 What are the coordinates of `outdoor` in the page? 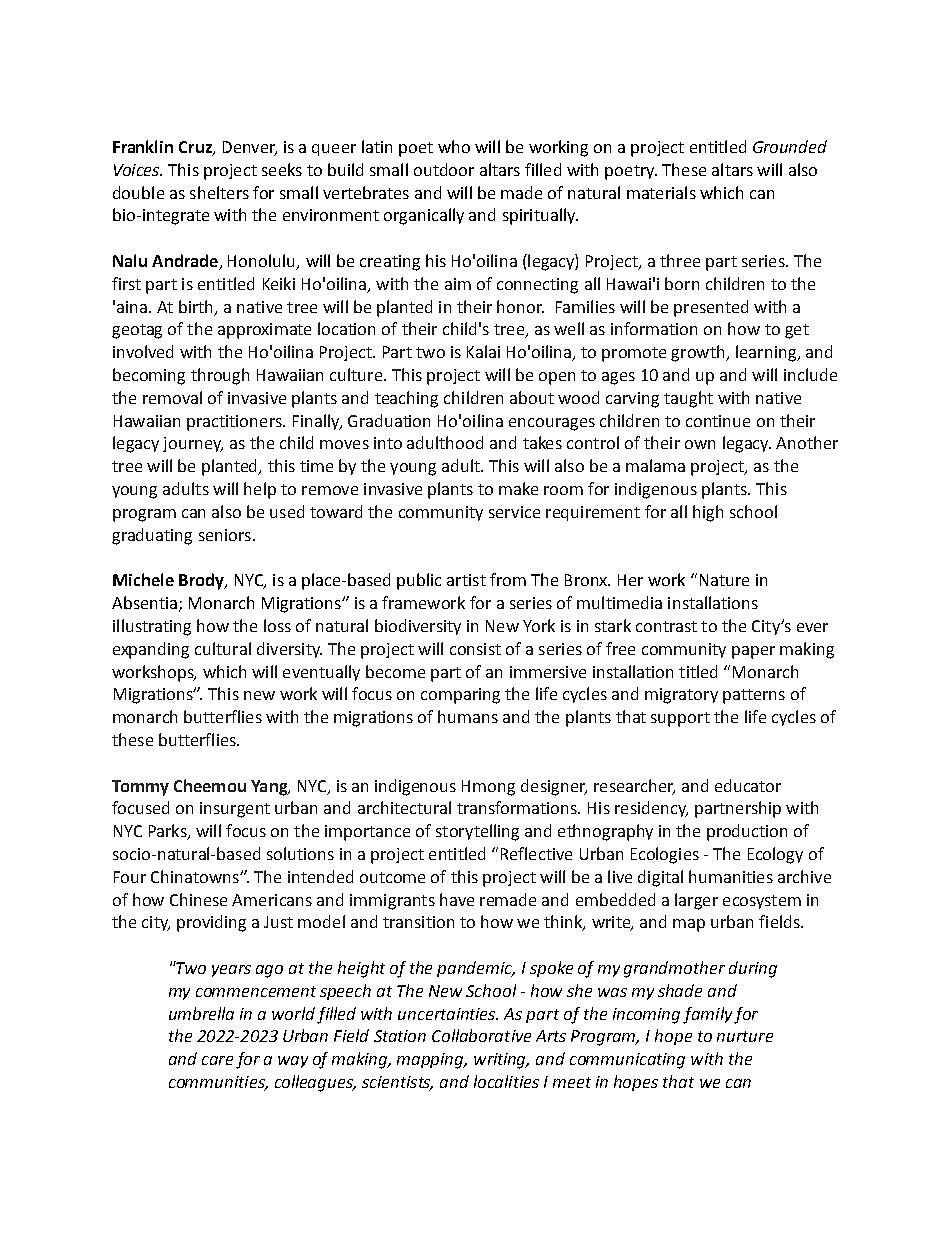 It's located at (444, 169).
